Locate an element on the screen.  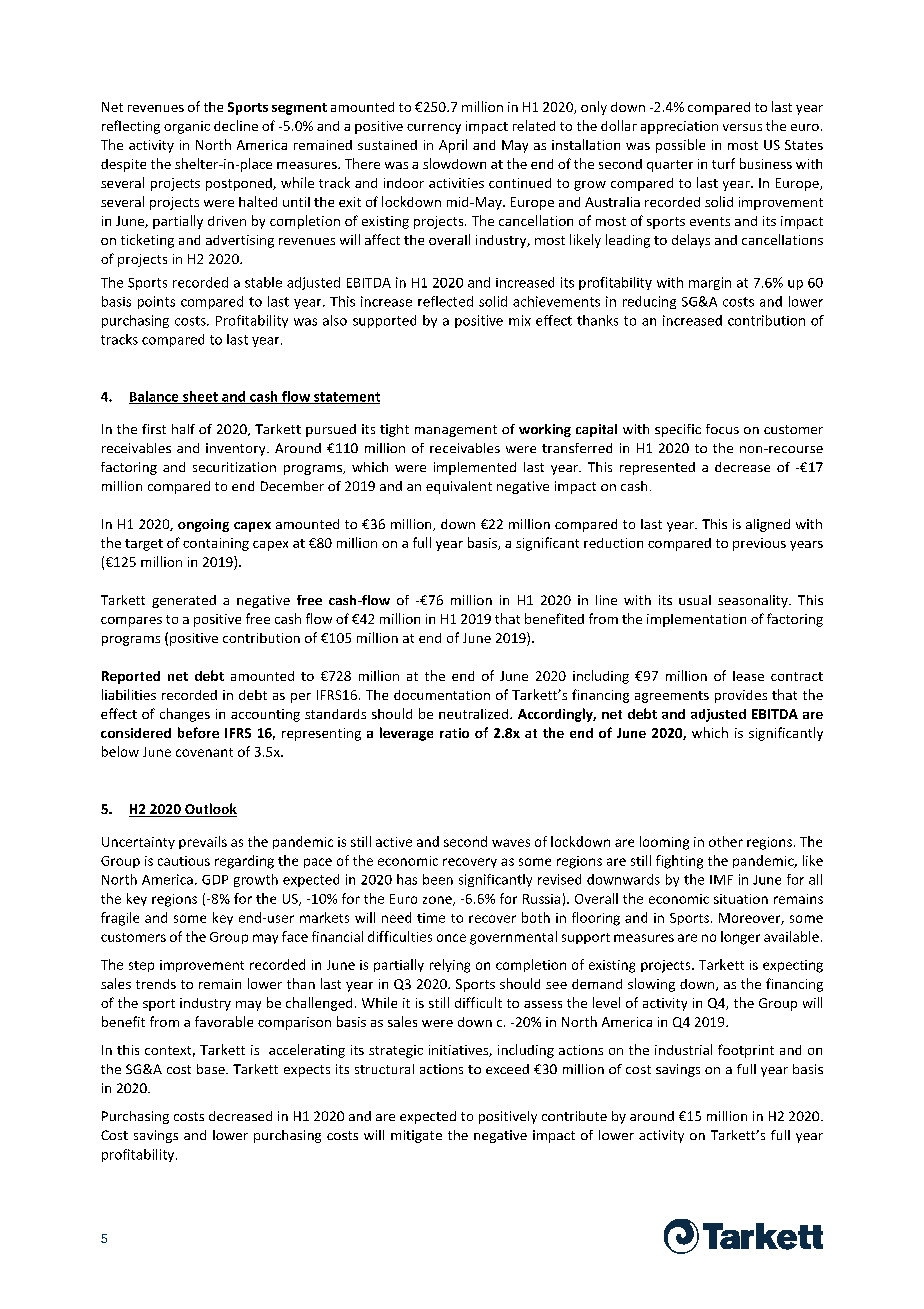
base is located at coordinates (212, 1069).
